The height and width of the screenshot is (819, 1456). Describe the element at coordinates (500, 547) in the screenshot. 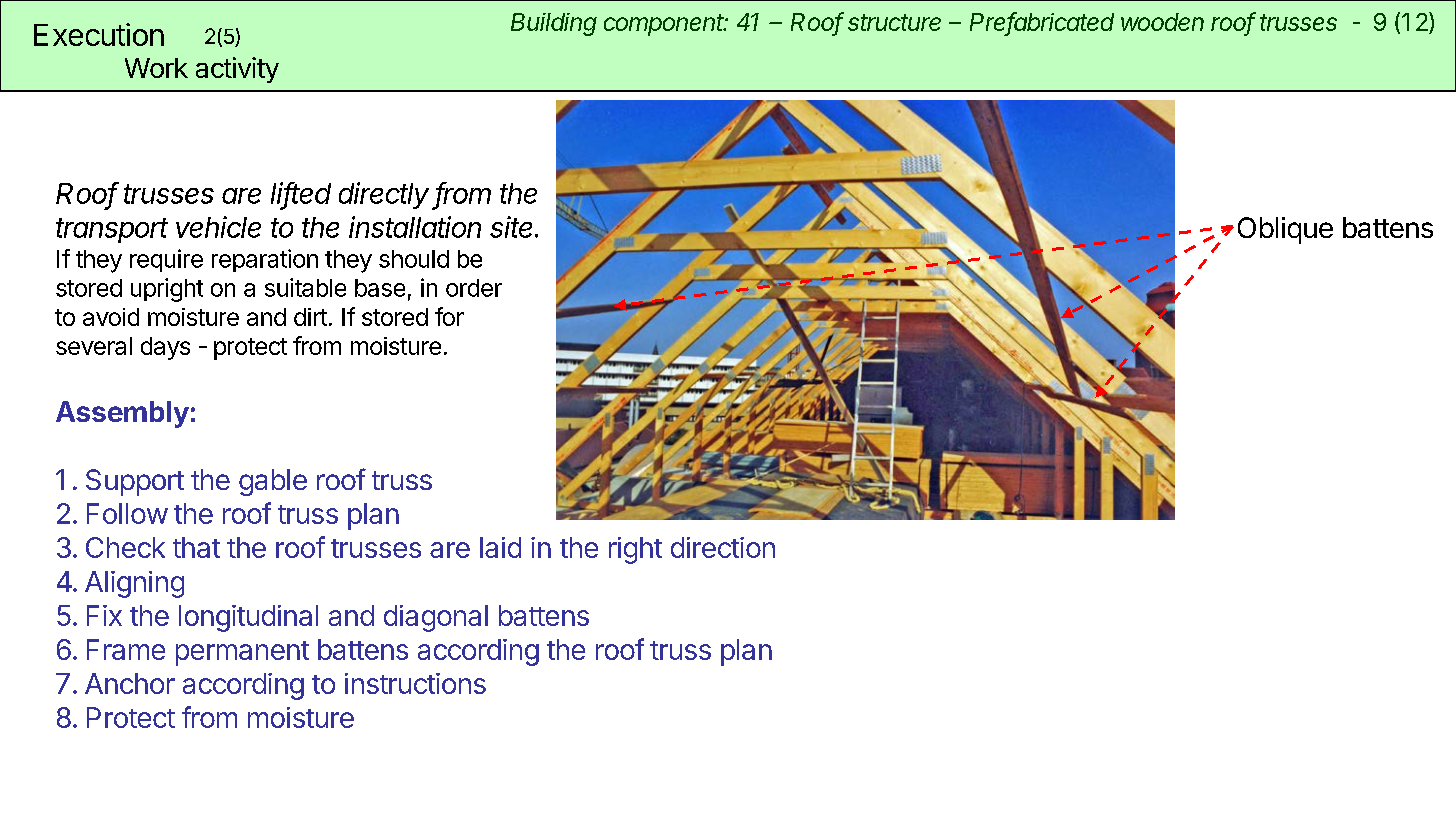

I see `laid` at that location.
